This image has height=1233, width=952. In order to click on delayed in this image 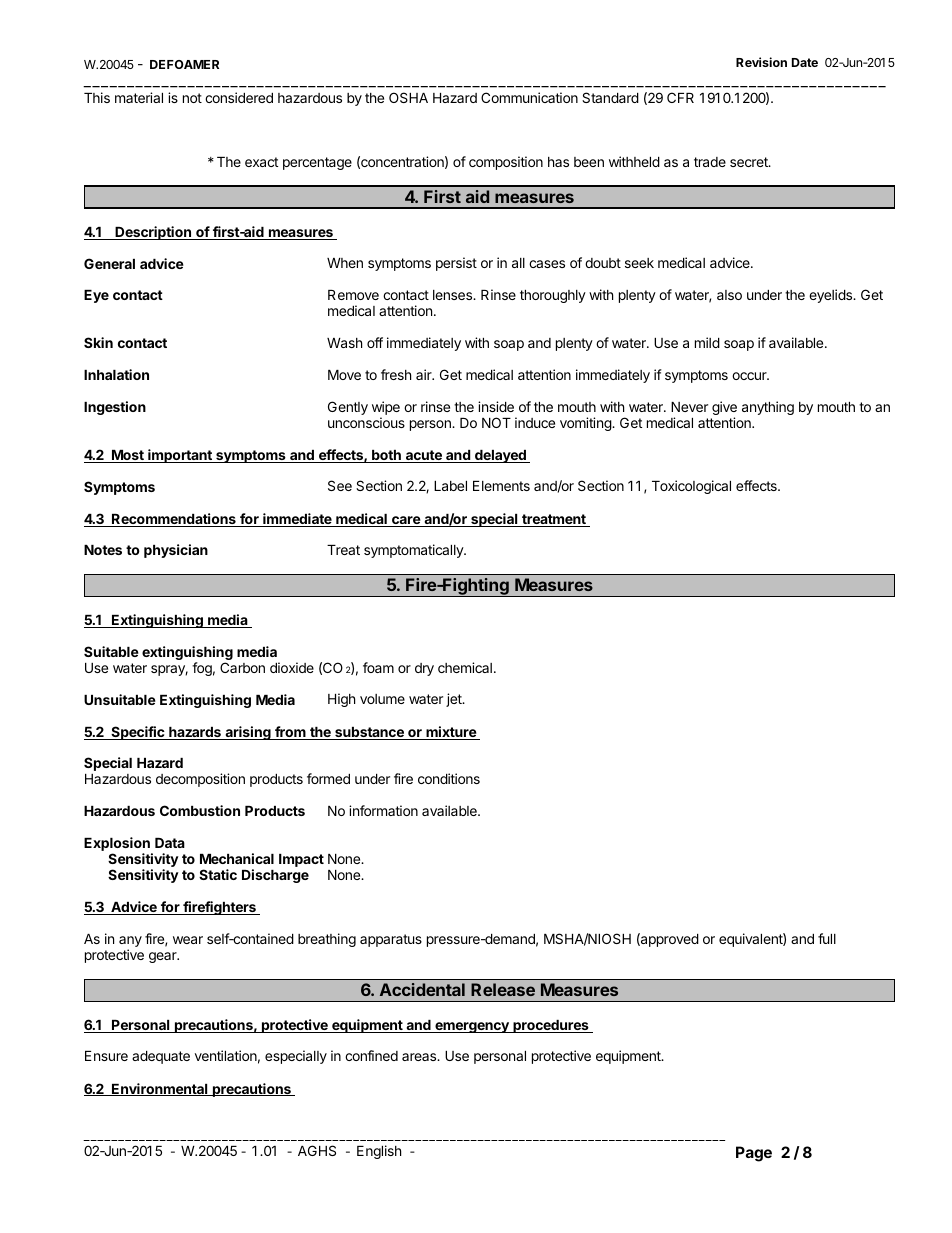, I will do `click(500, 456)`.
